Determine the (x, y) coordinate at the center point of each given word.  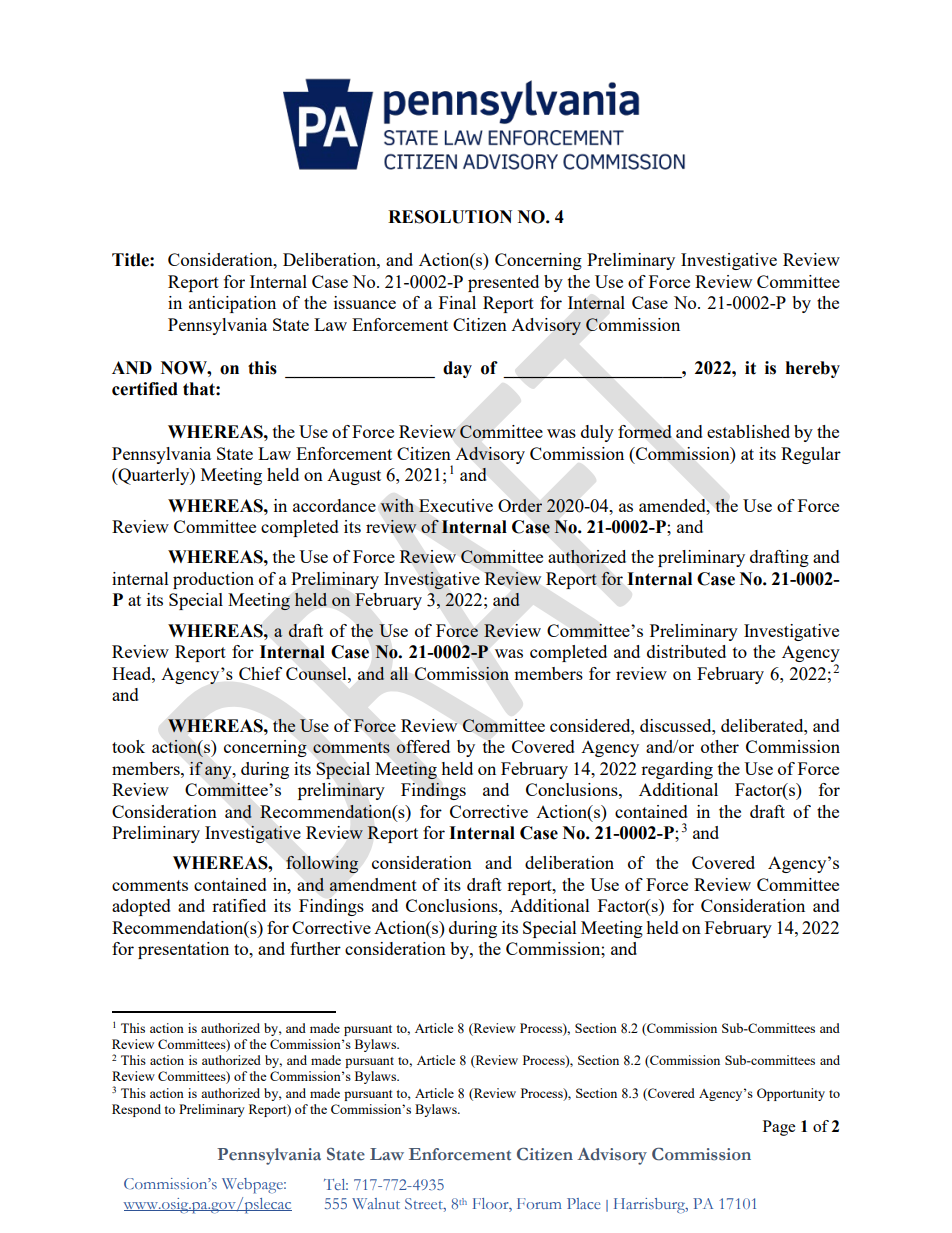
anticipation (232, 304)
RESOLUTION (450, 217)
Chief (260, 673)
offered (423, 746)
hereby (813, 369)
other (720, 746)
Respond (136, 1110)
